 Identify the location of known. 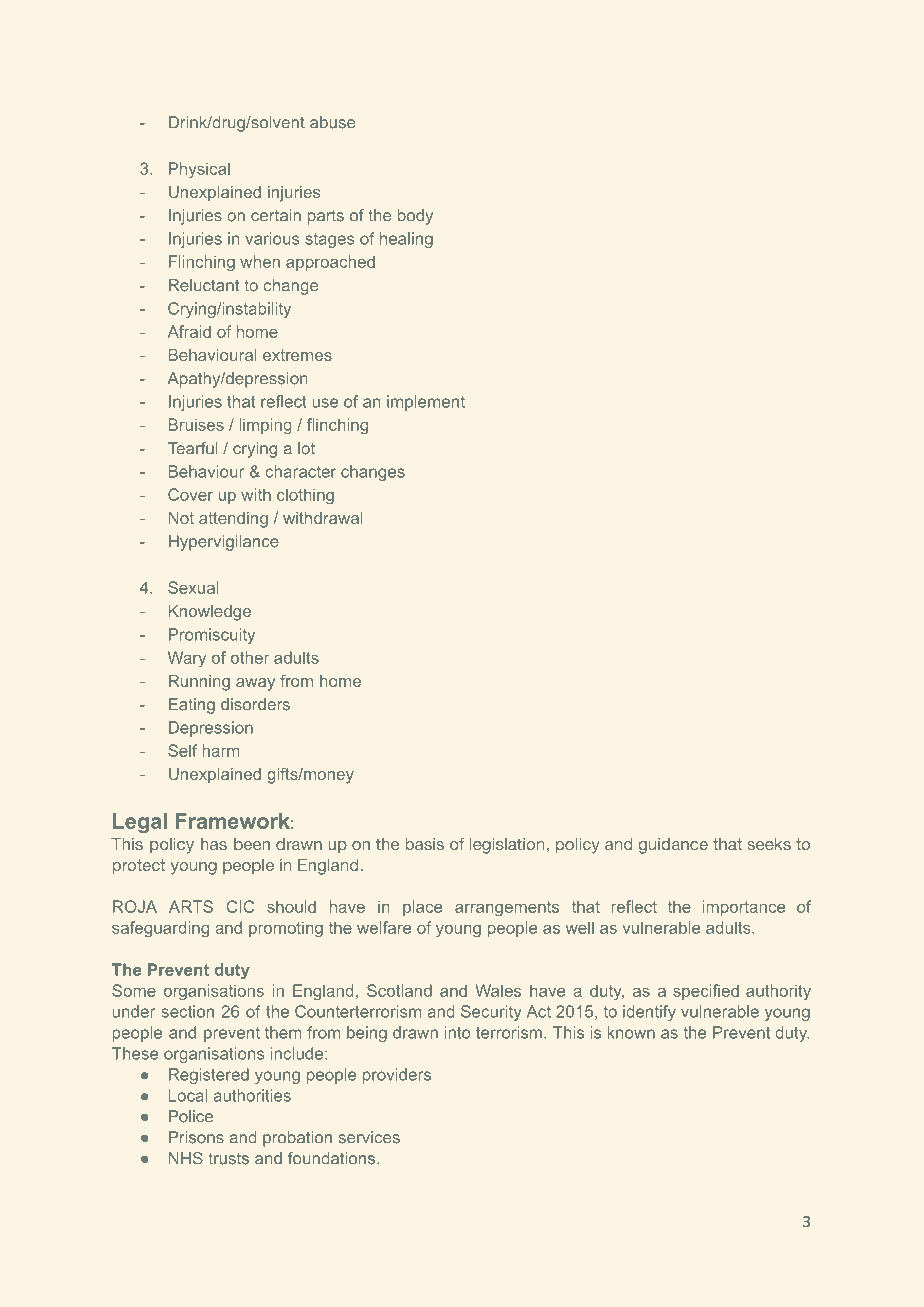
(631, 1032).
